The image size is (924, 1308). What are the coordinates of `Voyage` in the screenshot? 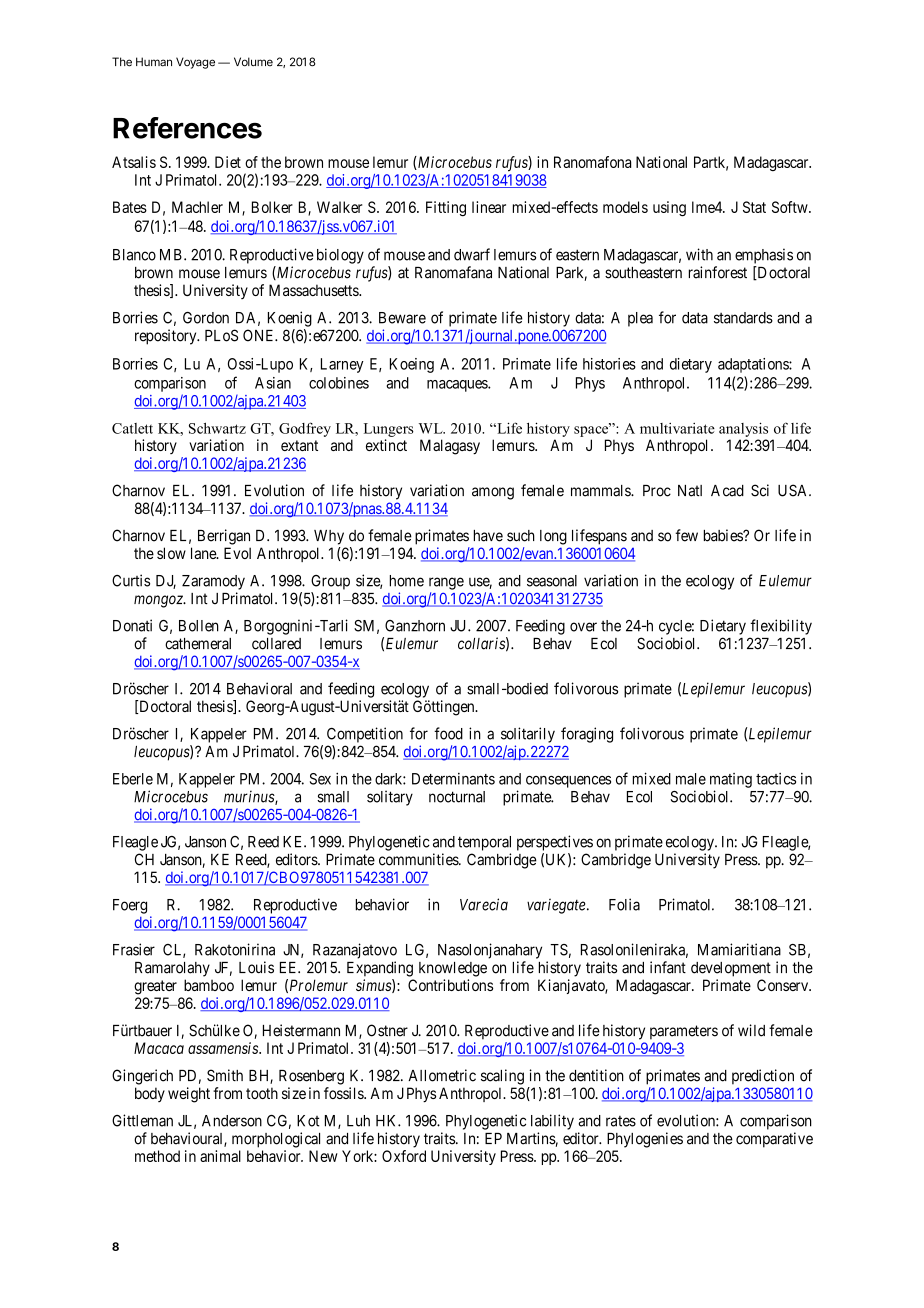 It's located at (195, 63).
